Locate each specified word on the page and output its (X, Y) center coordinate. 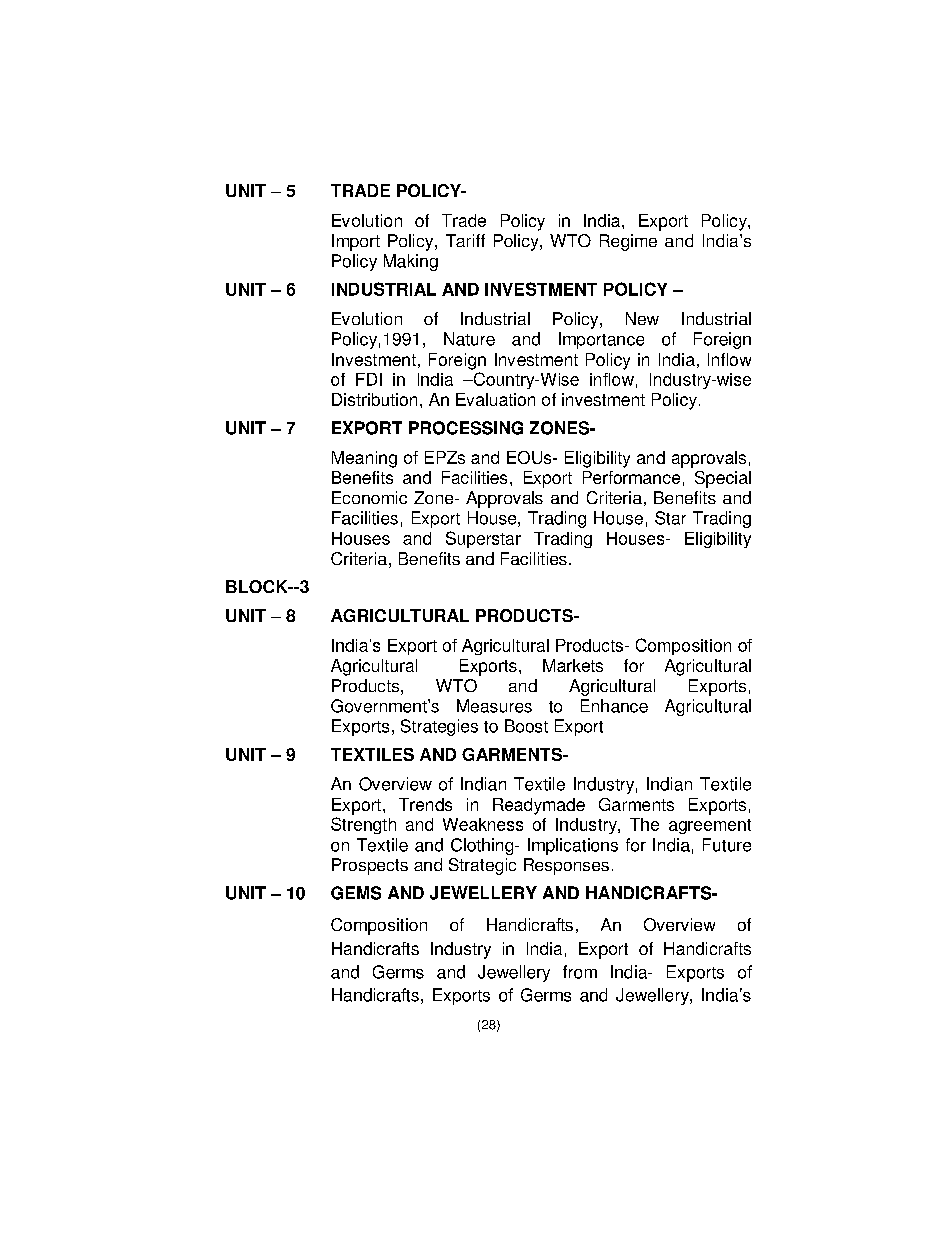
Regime (628, 242)
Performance (631, 477)
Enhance (614, 706)
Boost (526, 726)
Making (411, 262)
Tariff (465, 240)
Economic (369, 497)
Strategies (439, 727)
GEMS (356, 893)
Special (723, 479)
